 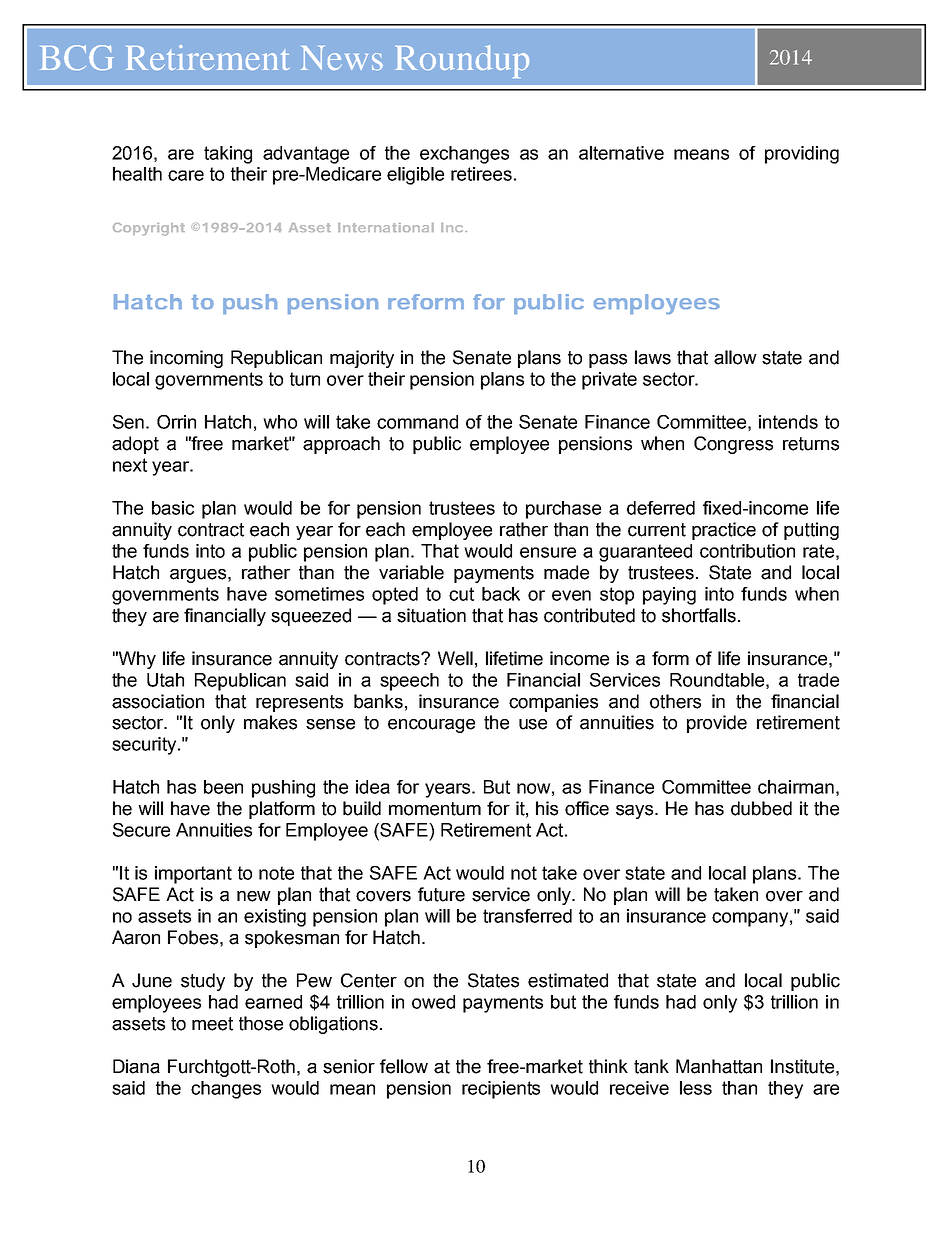 I want to click on meet, so click(x=212, y=1024).
